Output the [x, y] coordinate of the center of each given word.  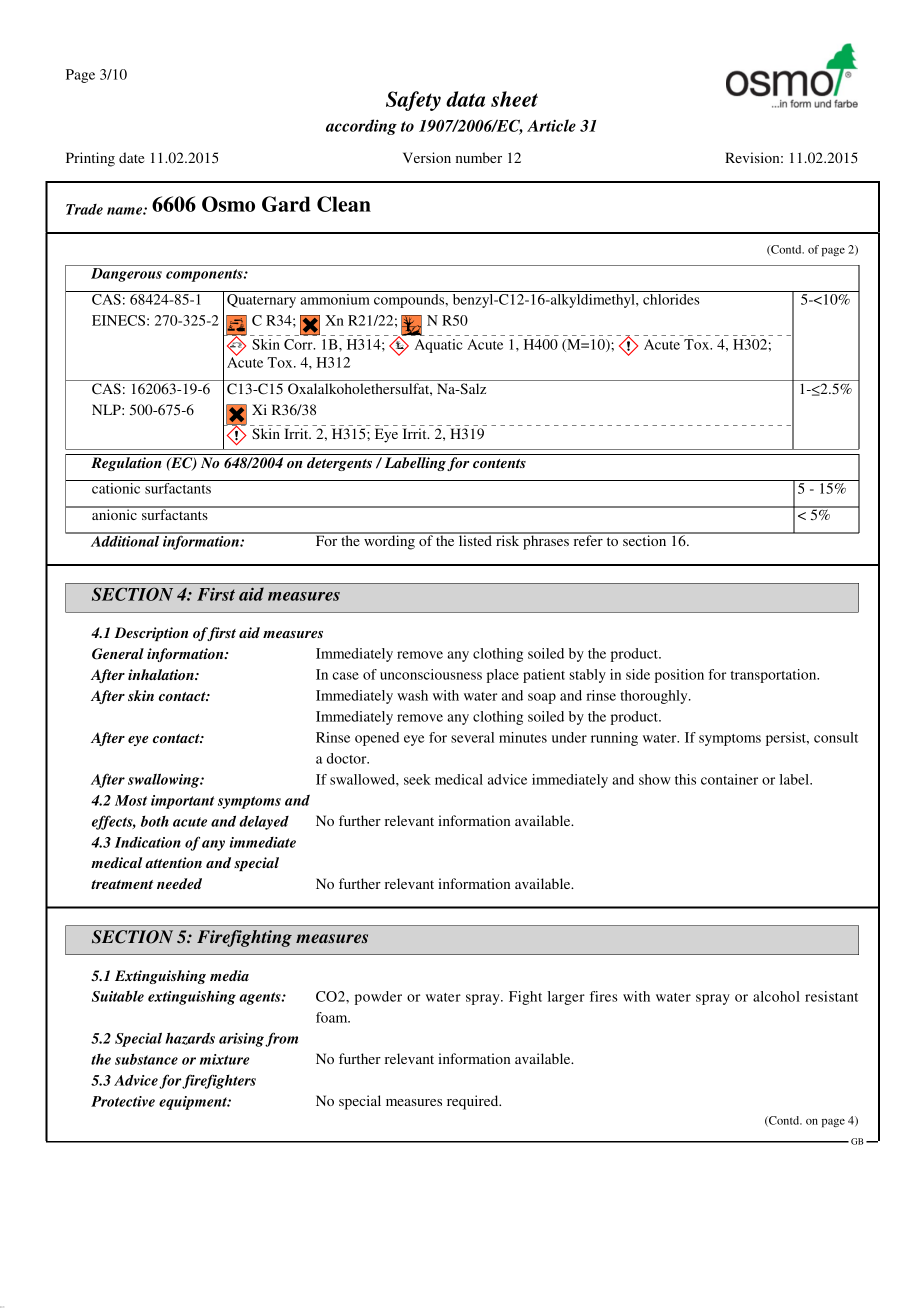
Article [551, 125]
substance [146, 1059]
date [131, 157]
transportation [774, 676]
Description [151, 634]
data [465, 99]
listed [475, 539]
